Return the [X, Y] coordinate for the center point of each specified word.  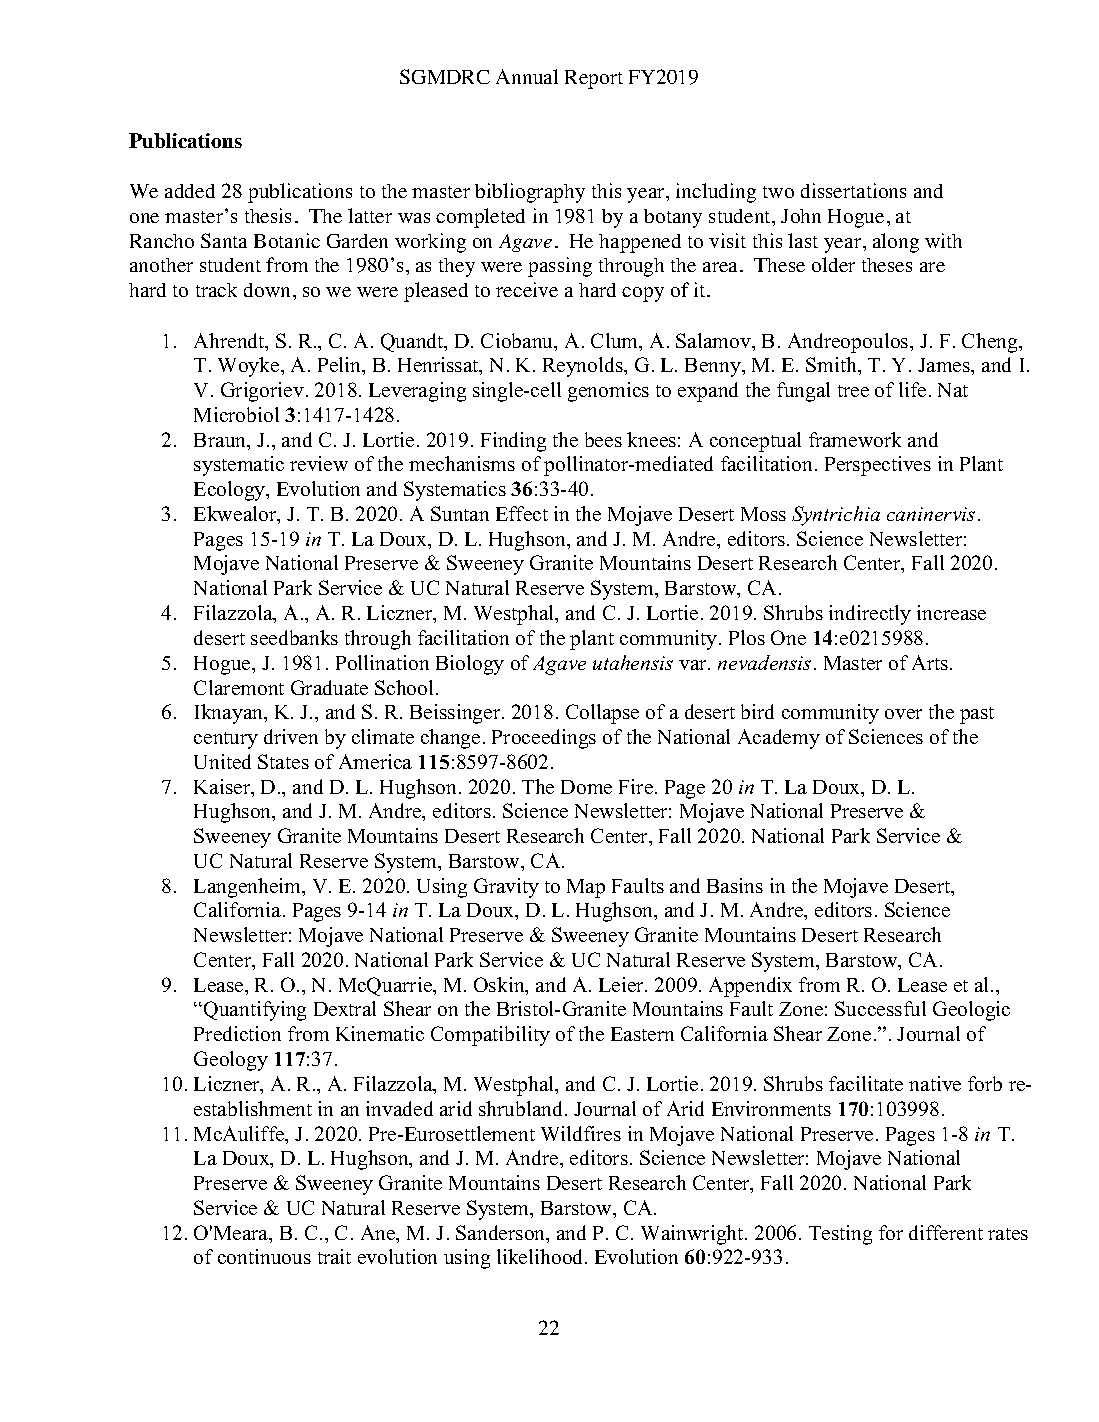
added [190, 191]
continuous [264, 1256]
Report [594, 79]
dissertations [853, 190]
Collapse [602, 714]
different [946, 1232]
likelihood [541, 1256]
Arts [930, 662]
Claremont [239, 687]
